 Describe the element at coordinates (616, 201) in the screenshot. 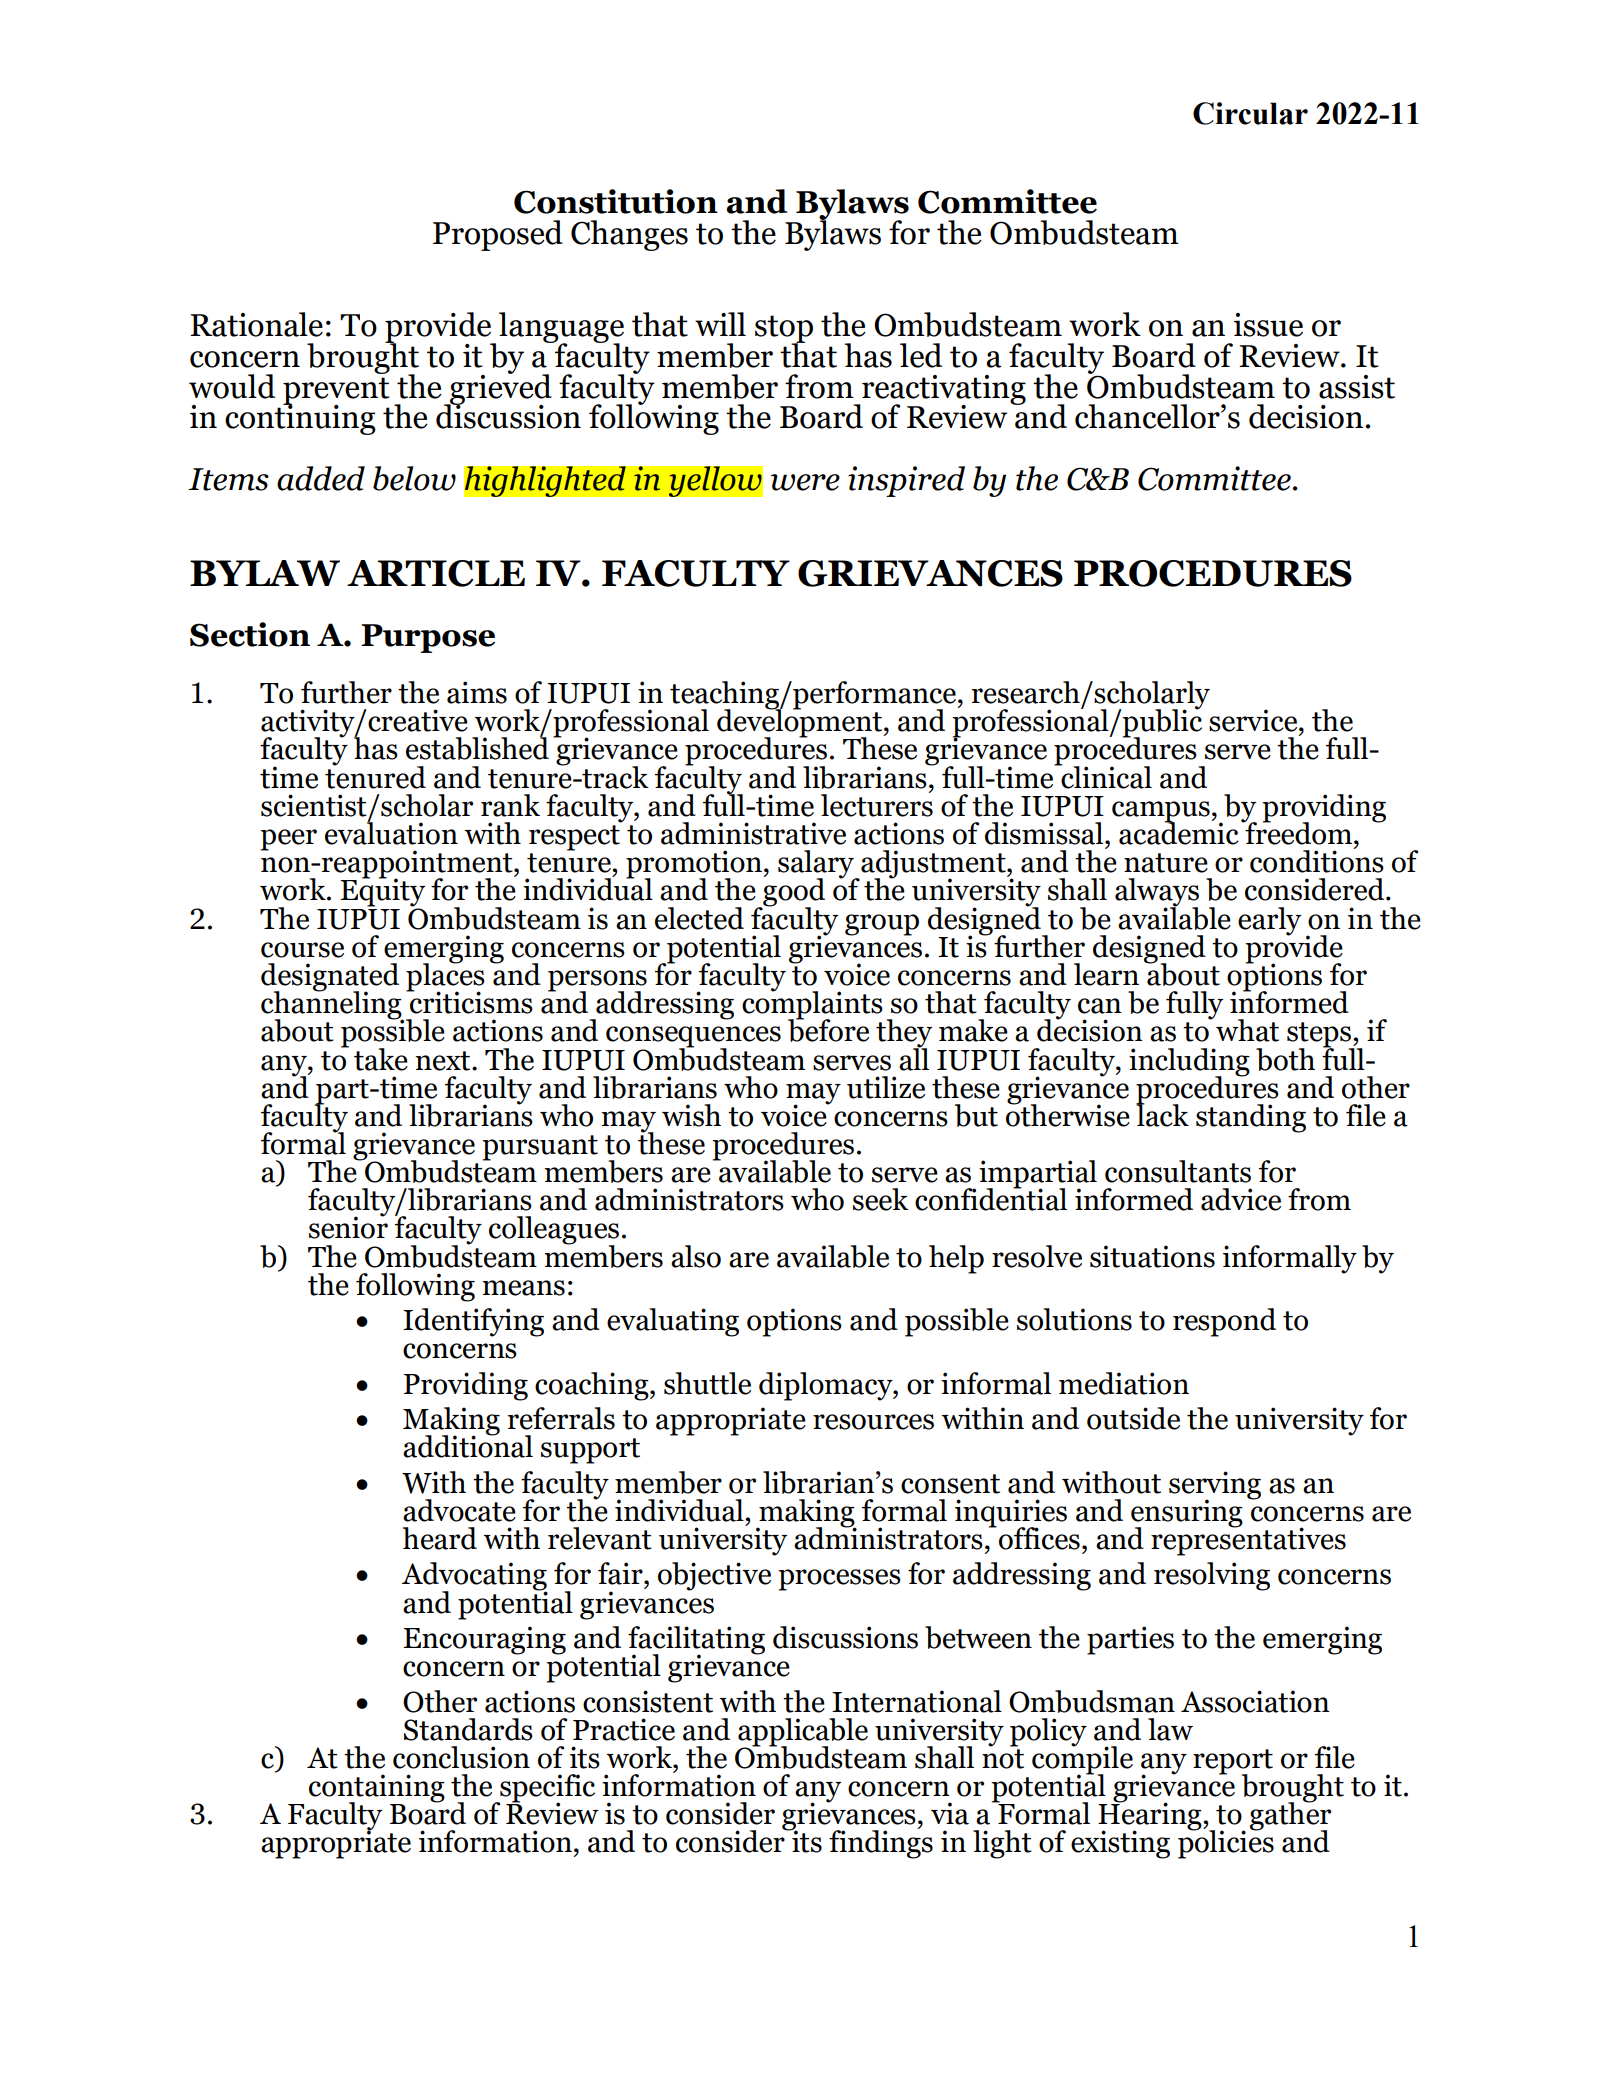

I see `Constitution` at that location.
